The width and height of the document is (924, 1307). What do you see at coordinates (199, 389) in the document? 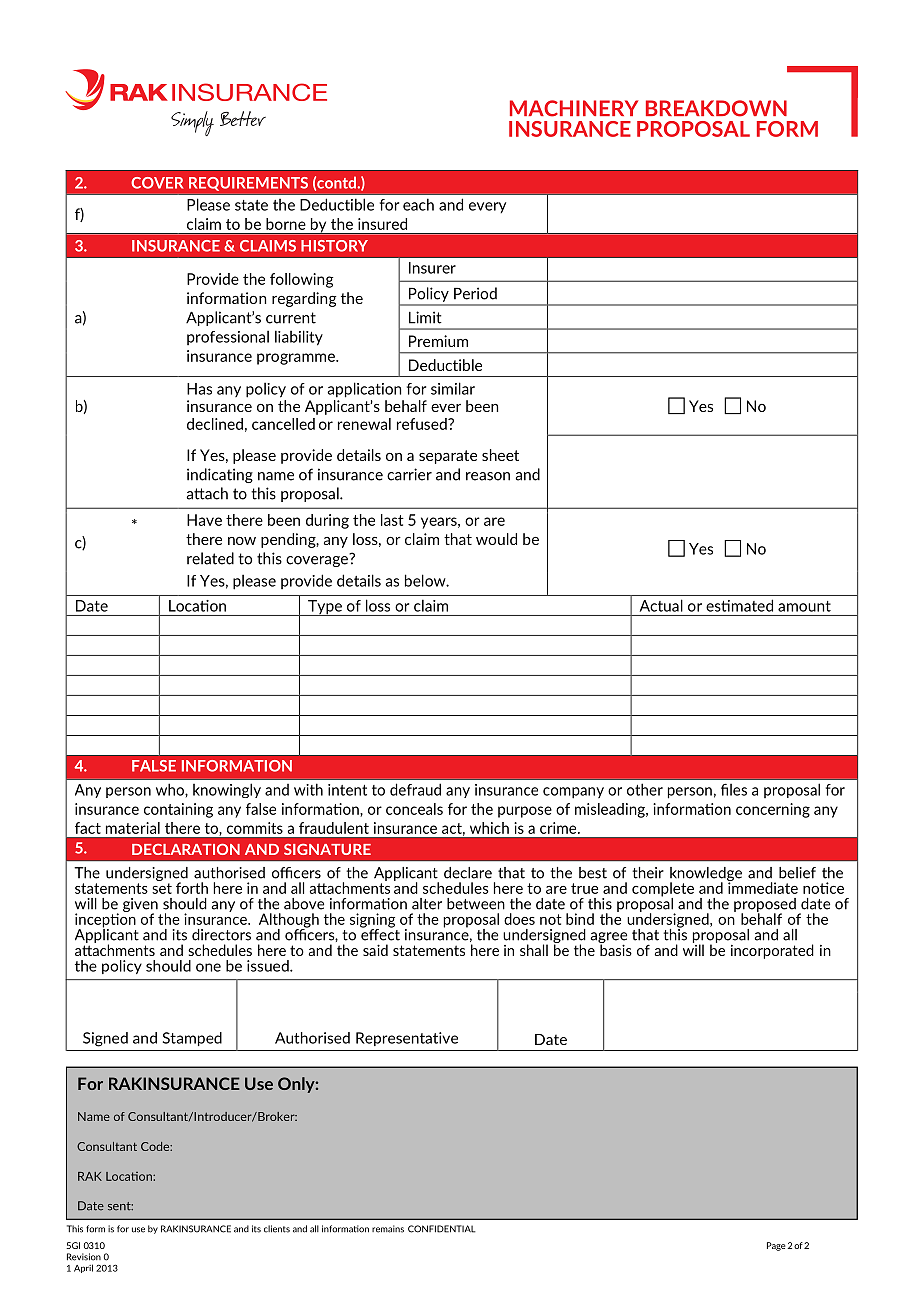
I see `Has` at bounding box center [199, 389].
